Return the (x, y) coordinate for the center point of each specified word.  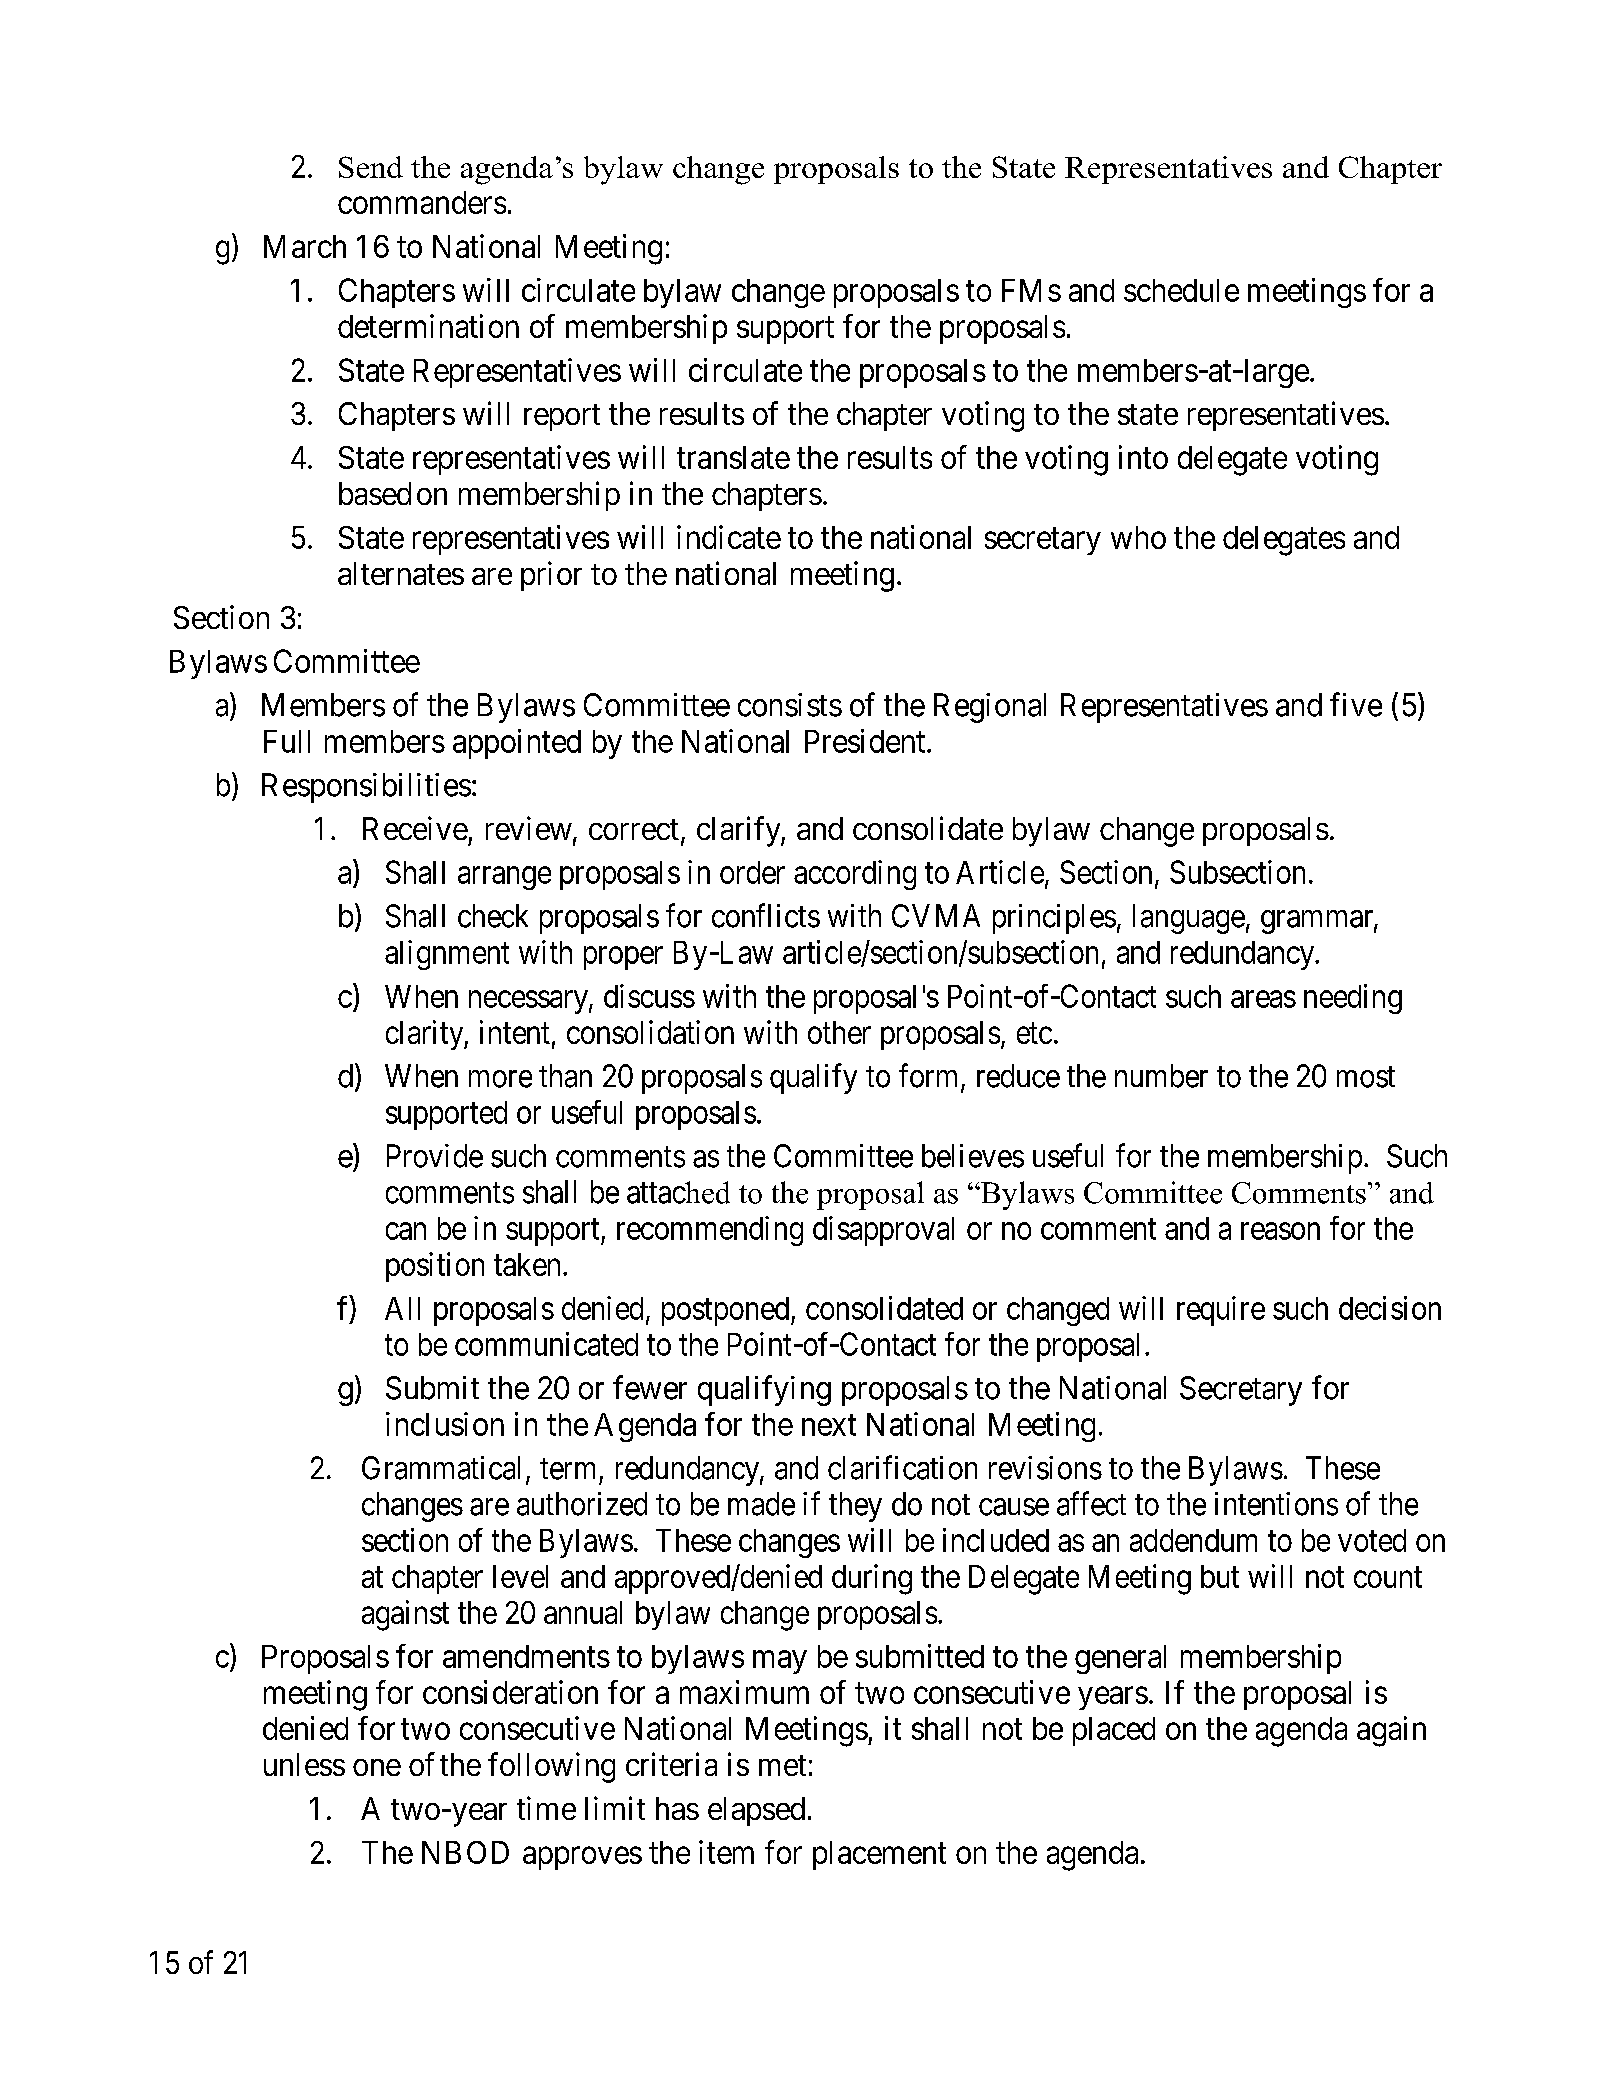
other (839, 1032)
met (782, 1765)
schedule (1181, 290)
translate (733, 457)
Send (371, 167)
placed (1114, 1731)
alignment (447, 955)
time (546, 1808)
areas (1263, 999)
